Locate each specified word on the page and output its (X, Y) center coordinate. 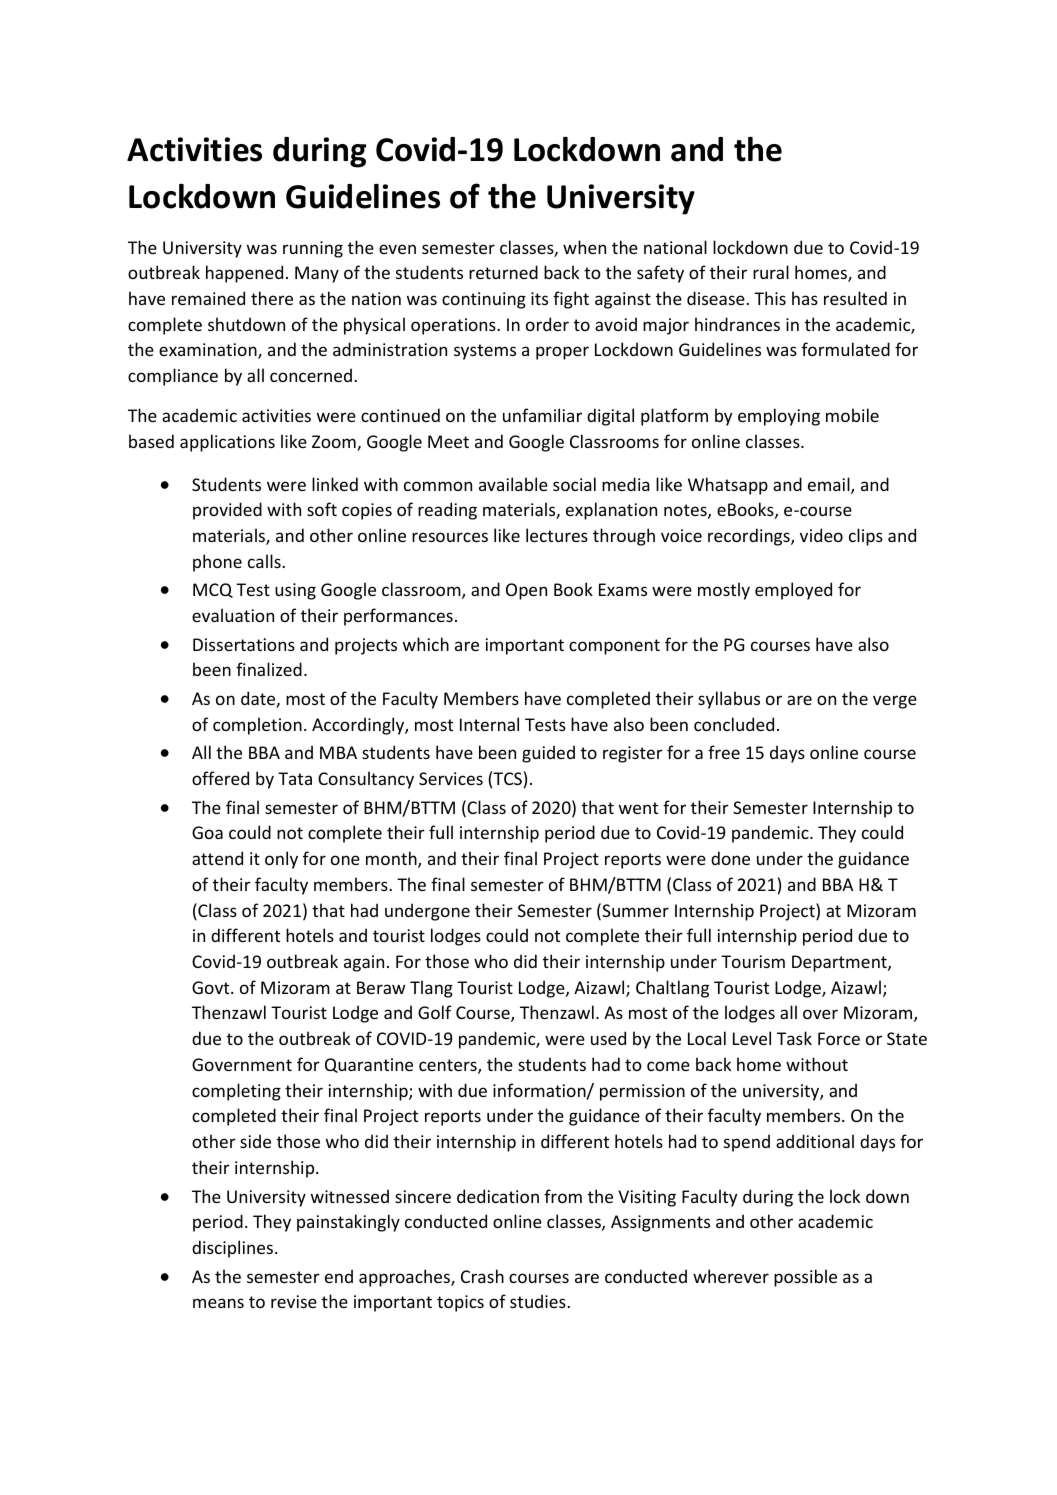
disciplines (232, 1249)
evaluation (233, 615)
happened (244, 274)
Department (840, 963)
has (805, 298)
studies (539, 1301)
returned (503, 272)
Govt (212, 987)
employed (793, 591)
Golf (434, 1012)
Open (526, 591)
